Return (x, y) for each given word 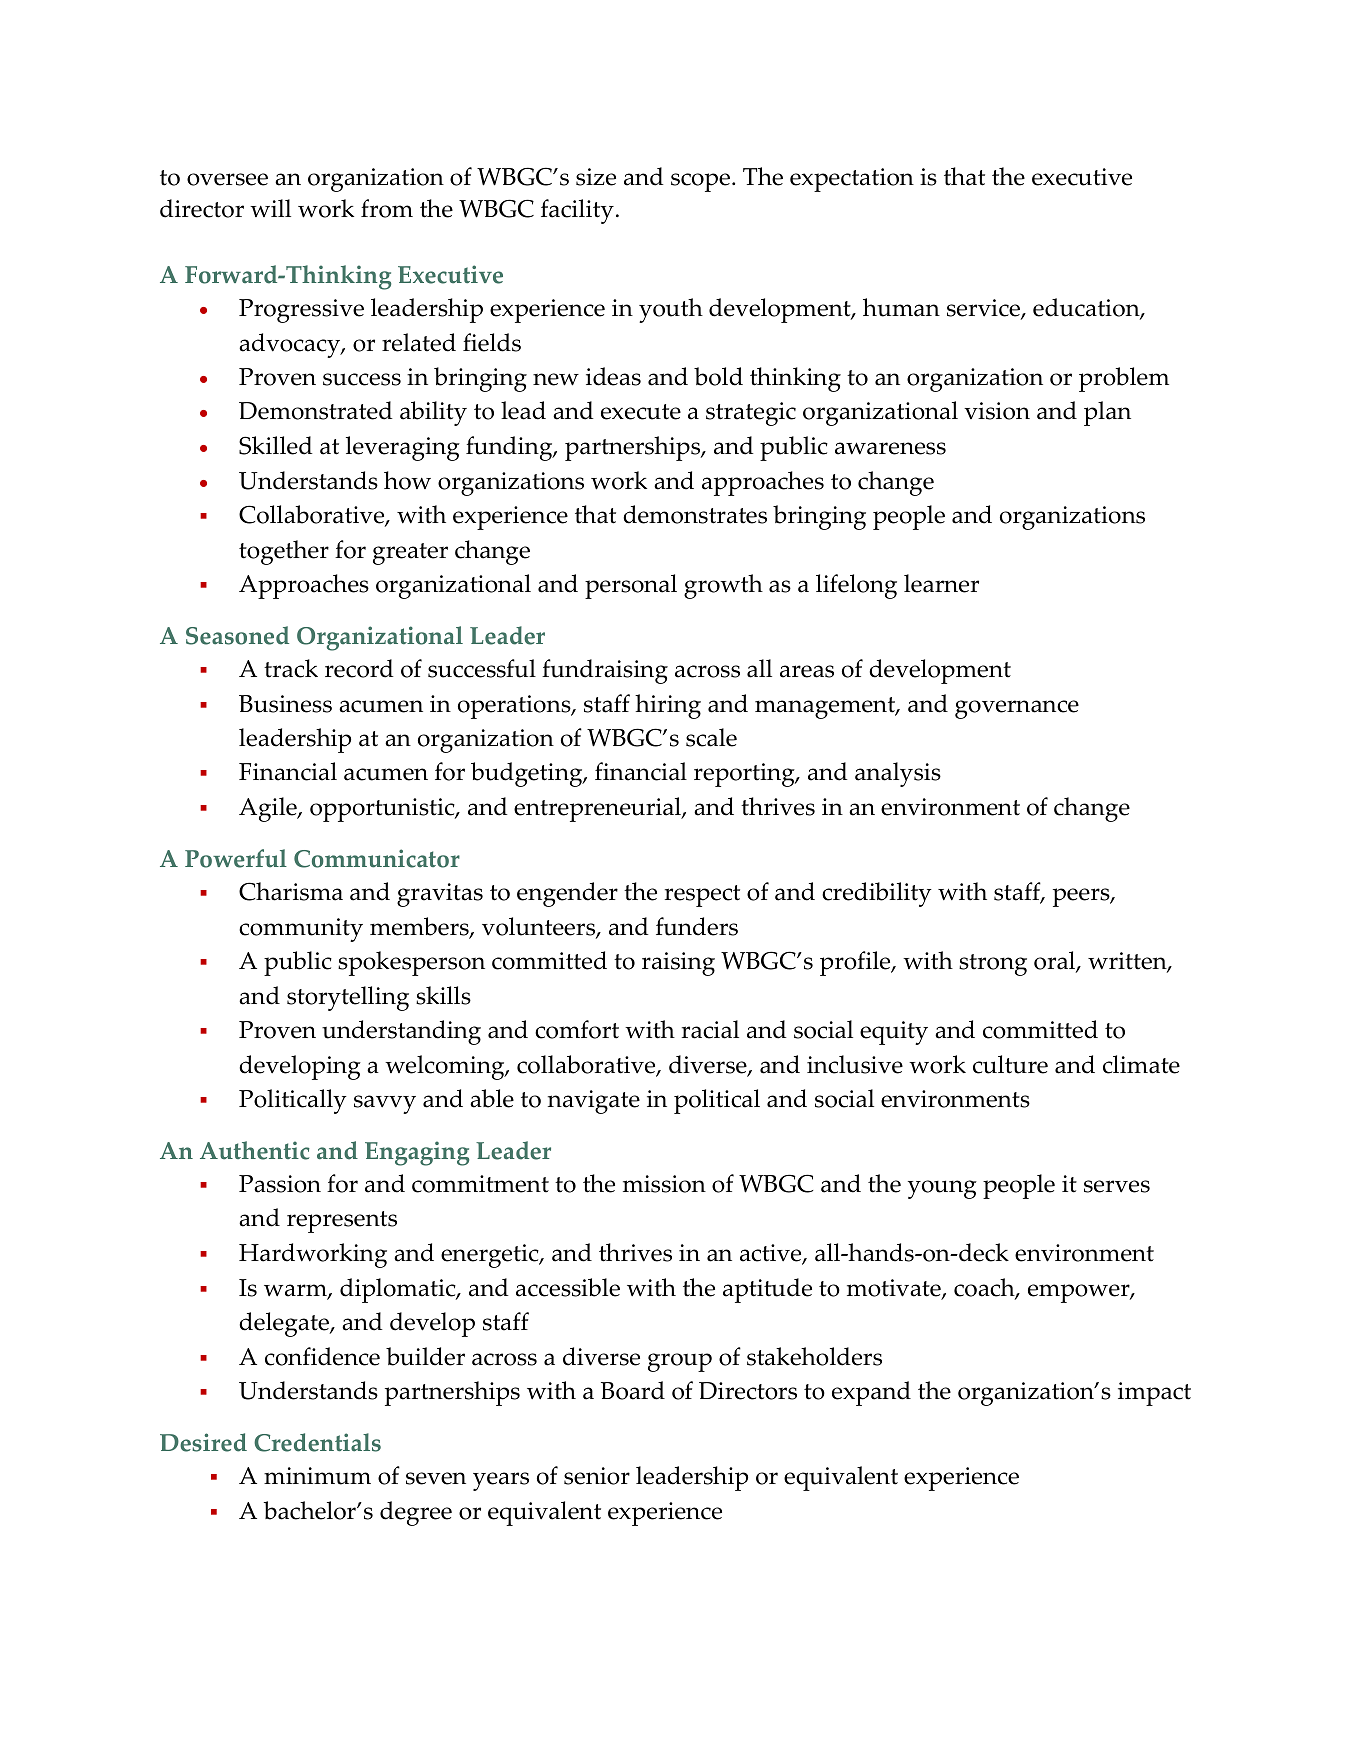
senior (597, 1476)
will (270, 208)
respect (702, 896)
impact (1154, 1394)
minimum (317, 1476)
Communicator (377, 858)
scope (700, 182)
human (901, 307)
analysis (898, 774)
